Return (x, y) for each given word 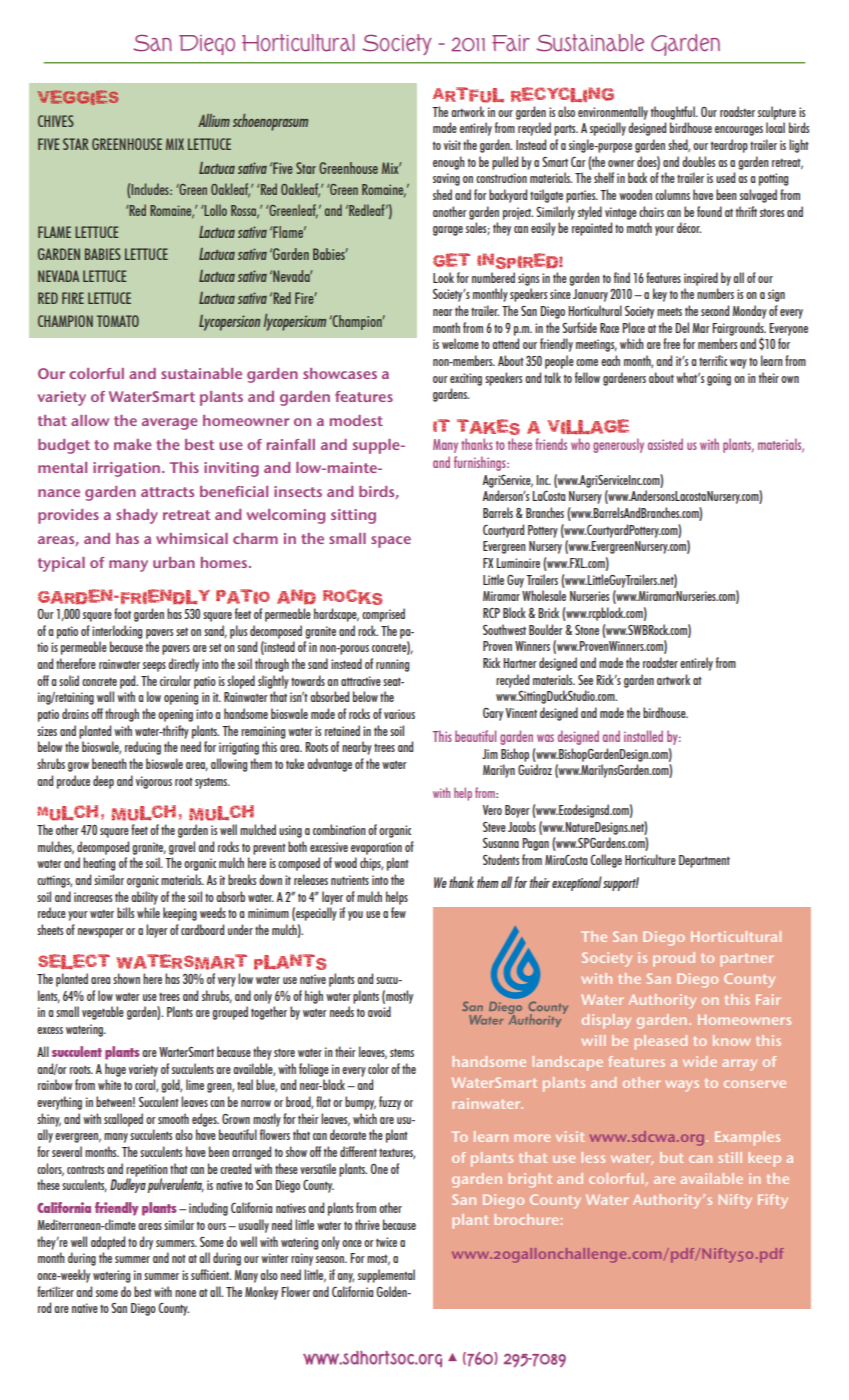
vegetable (103, 1013)
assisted (665, 444)
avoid (379, 1011)
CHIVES (56, 121)
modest (356, 420)
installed (643, 736)
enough (449, 163)
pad (129, 682)
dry (146, 1243)
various (399, 714)
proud (674, 959)
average (170, 424)
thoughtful (674, 113)
